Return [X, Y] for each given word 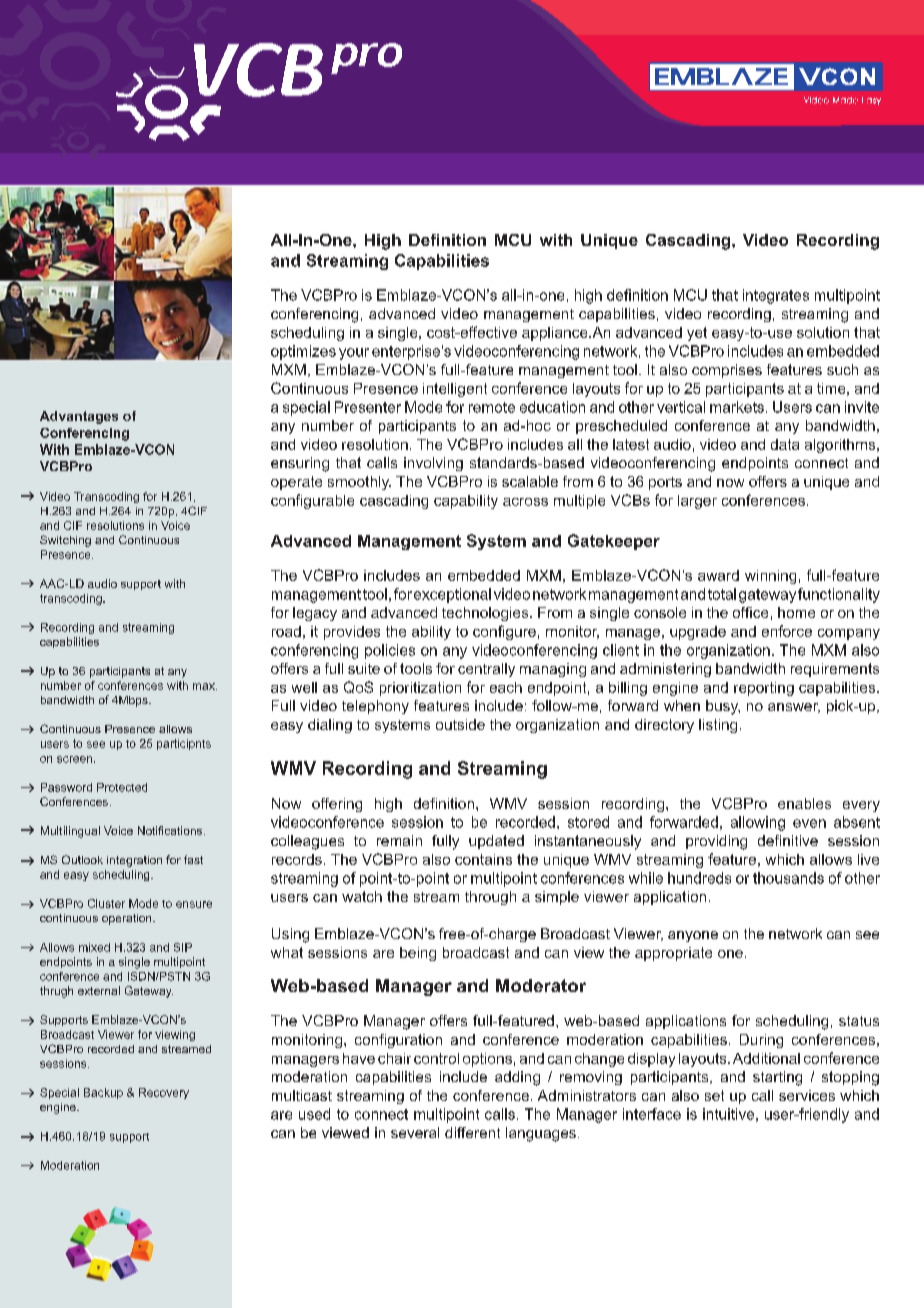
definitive [788, 840]
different [472, 1132]
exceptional [452, 595]
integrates [776, 296]
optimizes [303, 352]
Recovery [164, 1093]
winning [770, 577]
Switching [65, 541]
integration [134, 861]
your [354, 354]
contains [483, 859]
